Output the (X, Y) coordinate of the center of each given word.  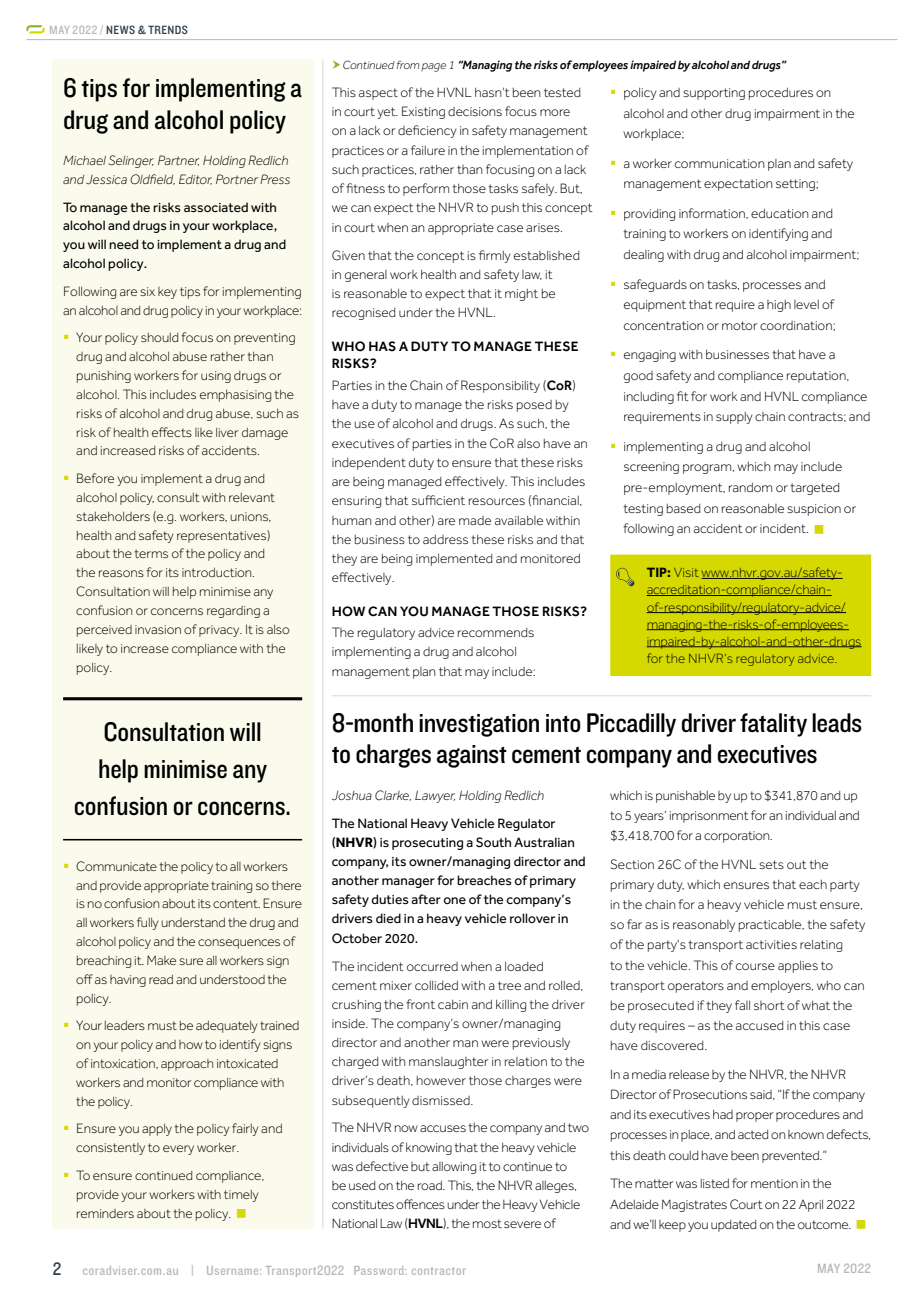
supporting (714, 94)
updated (733, 1226)
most (487, 1223)
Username (234, 1270)
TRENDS (168, 29)
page (433, 67)
